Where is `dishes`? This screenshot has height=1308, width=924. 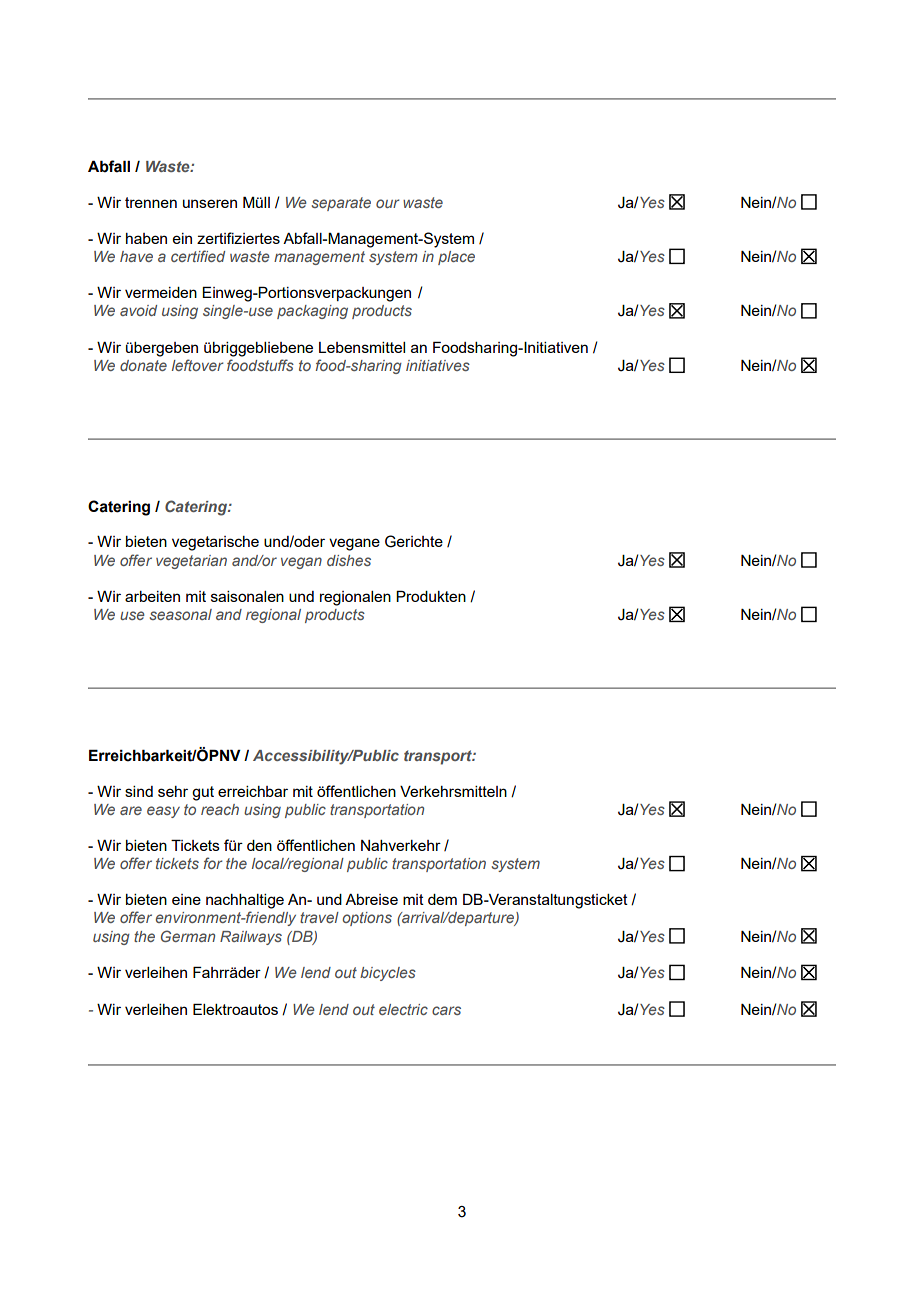 dishes is located at coordinates (349, 560).
